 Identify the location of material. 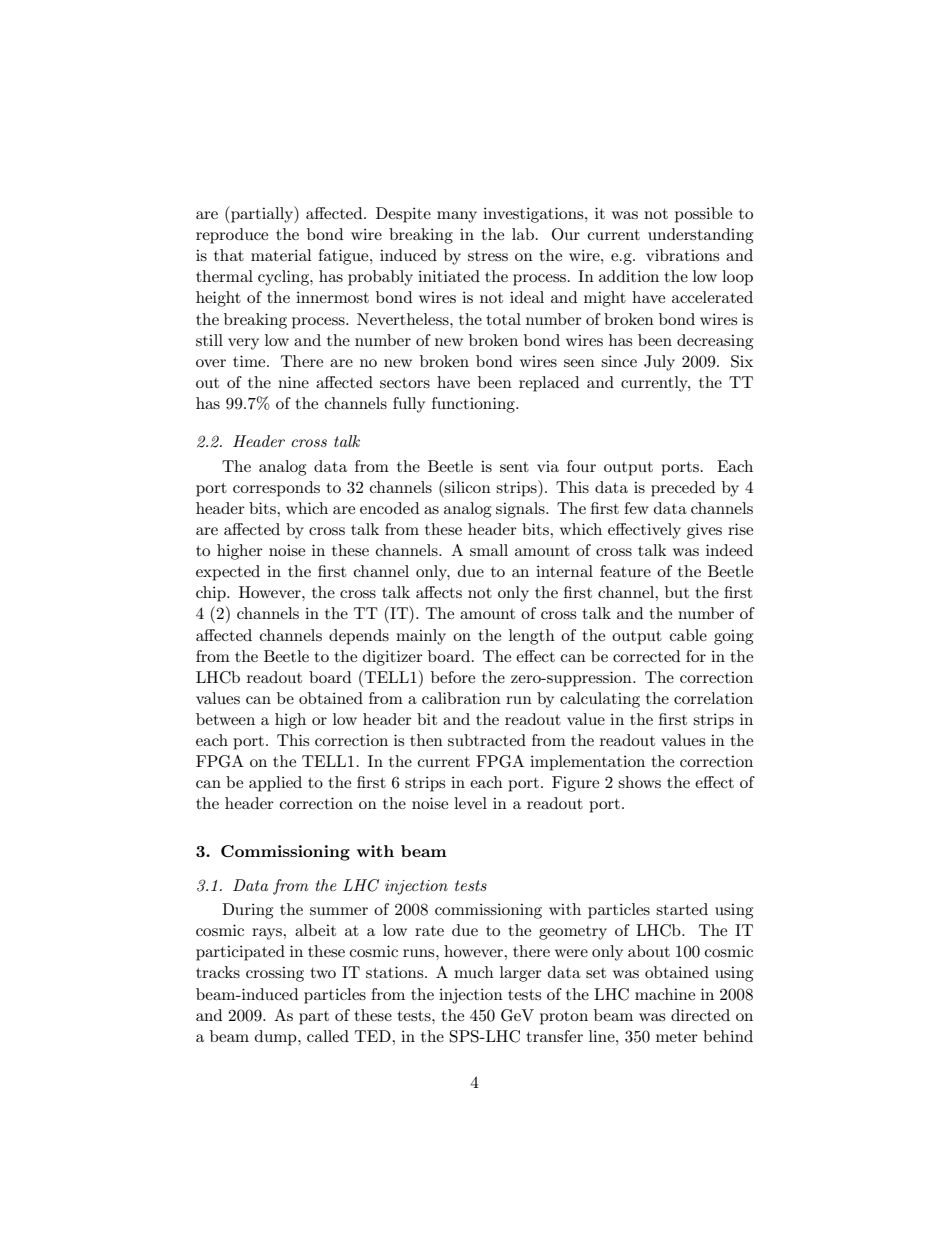
(281, 255).
